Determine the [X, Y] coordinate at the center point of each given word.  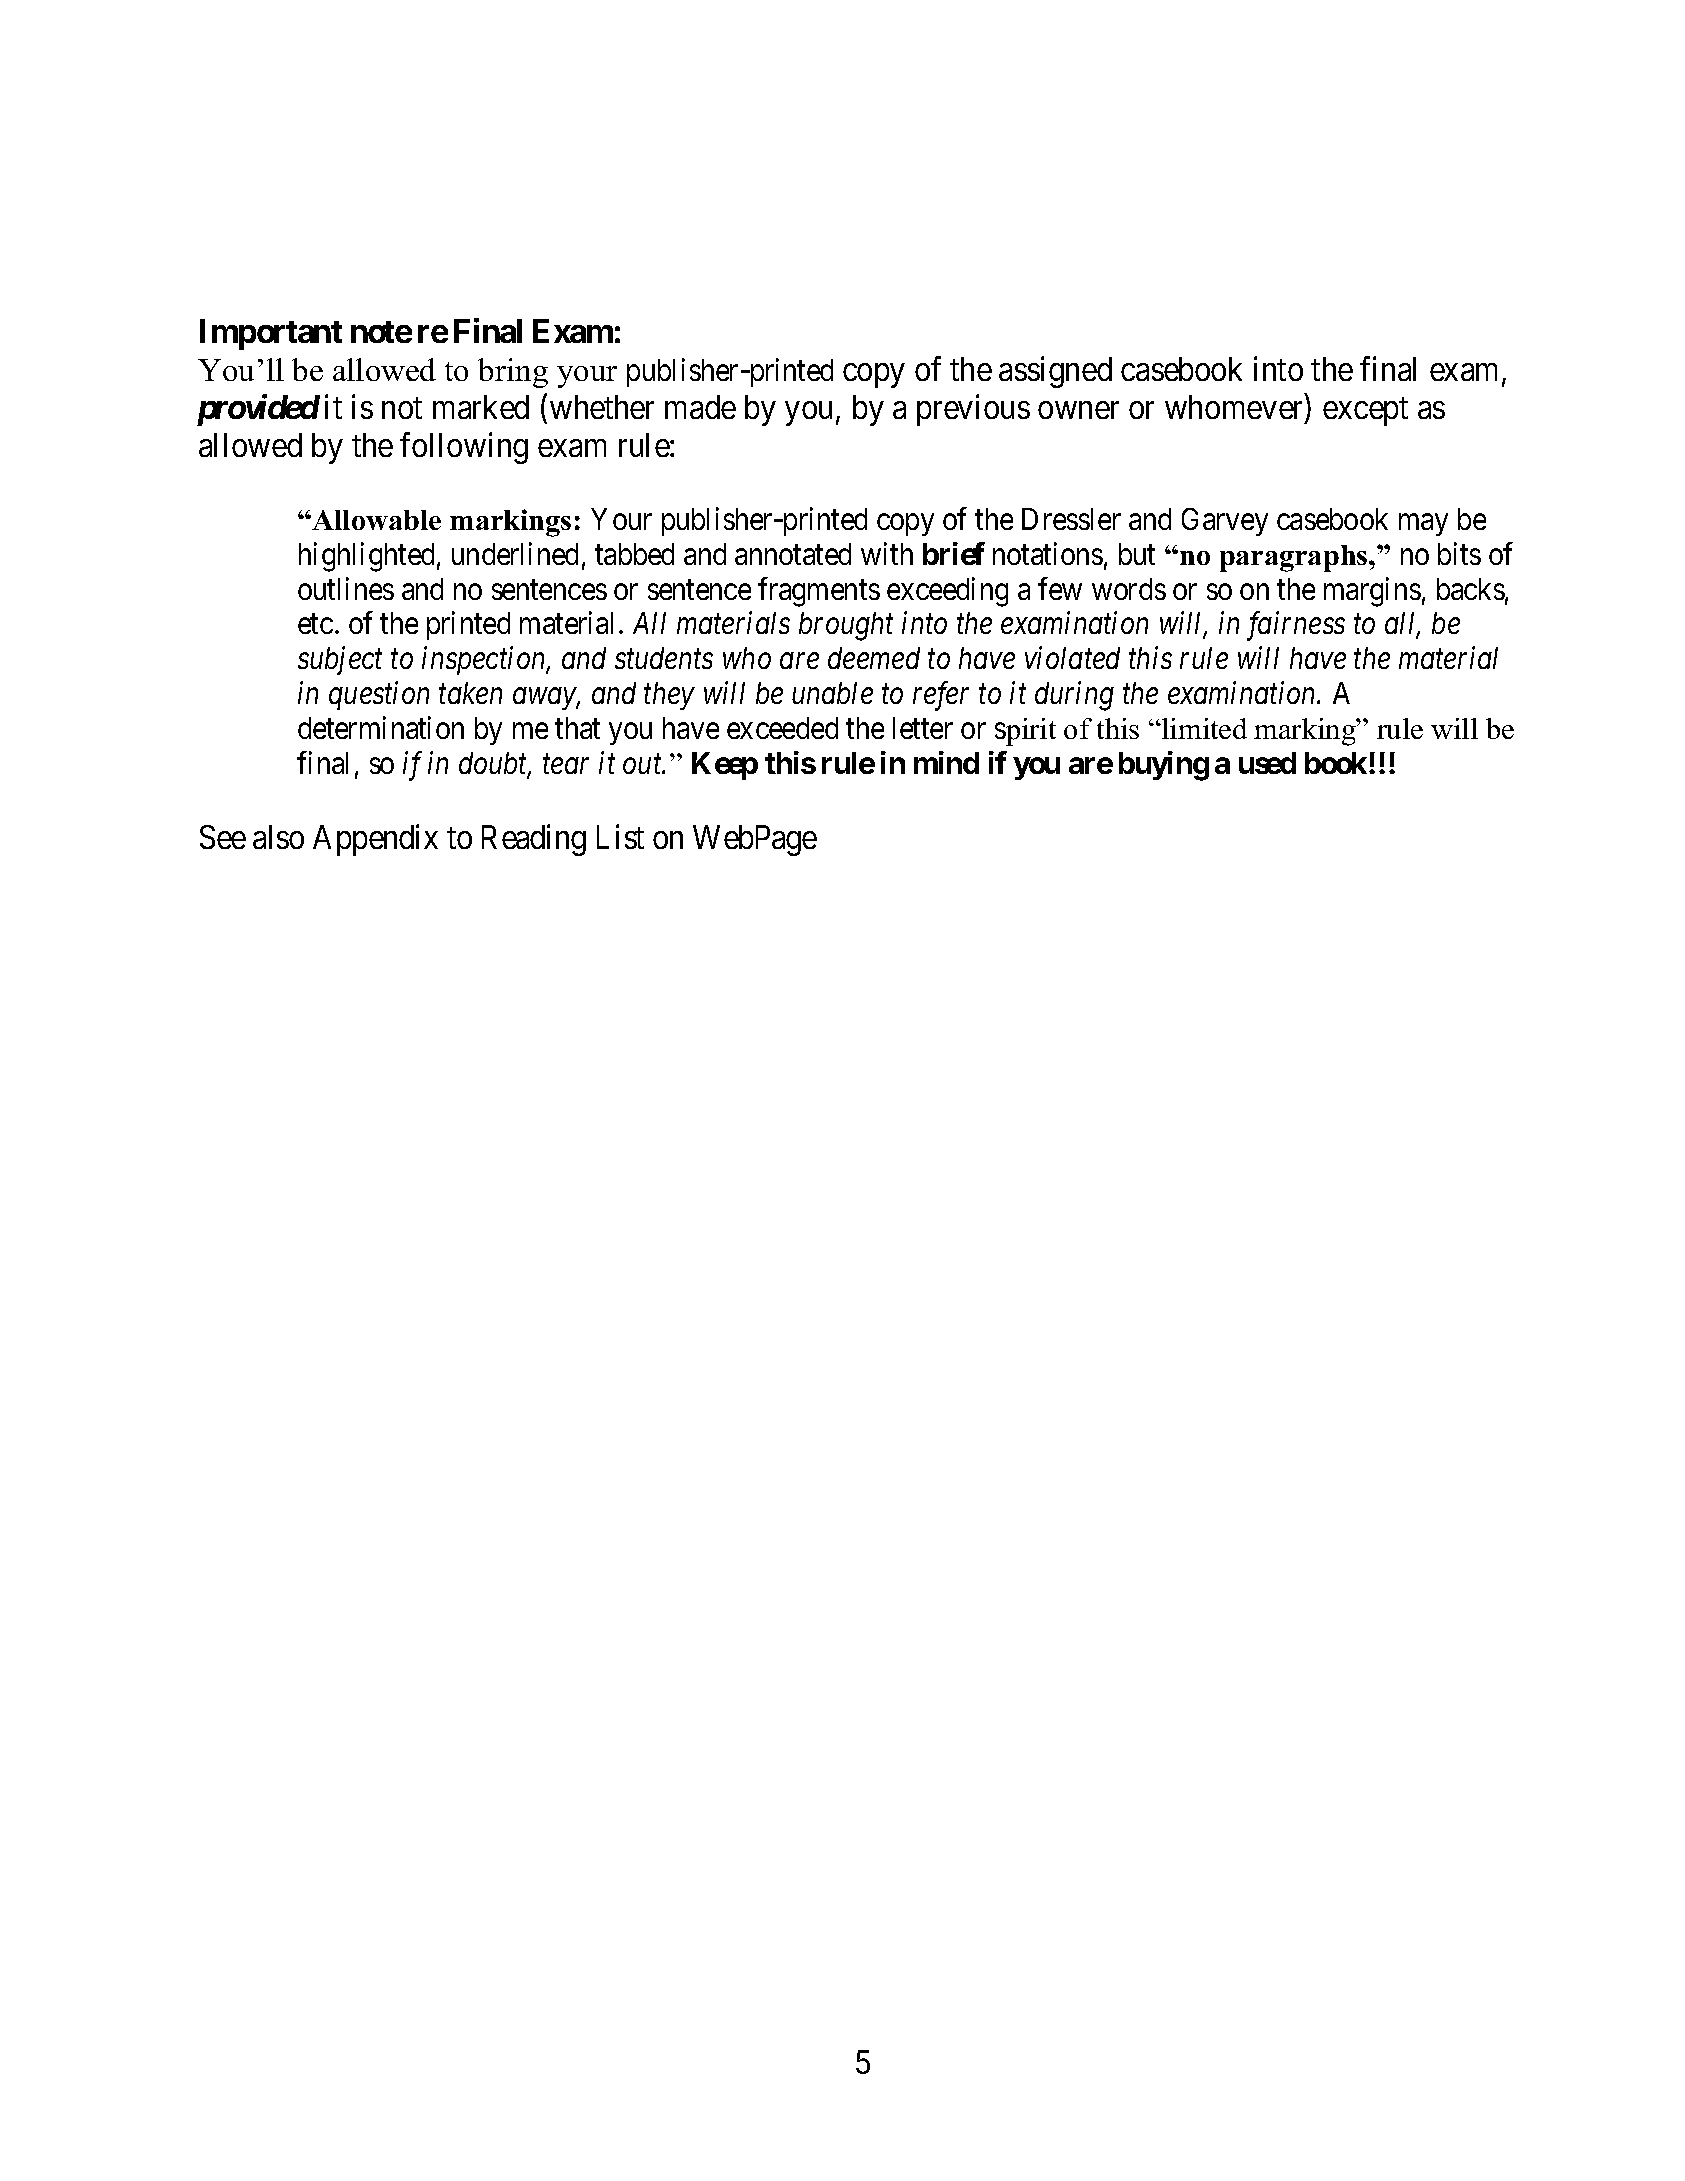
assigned [1055, 372]
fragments [819, 592]
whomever [1235, 408]
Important [271, 334]
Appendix [375, 840]
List [620, 837]
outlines [346, 588]
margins [1372, 592]
